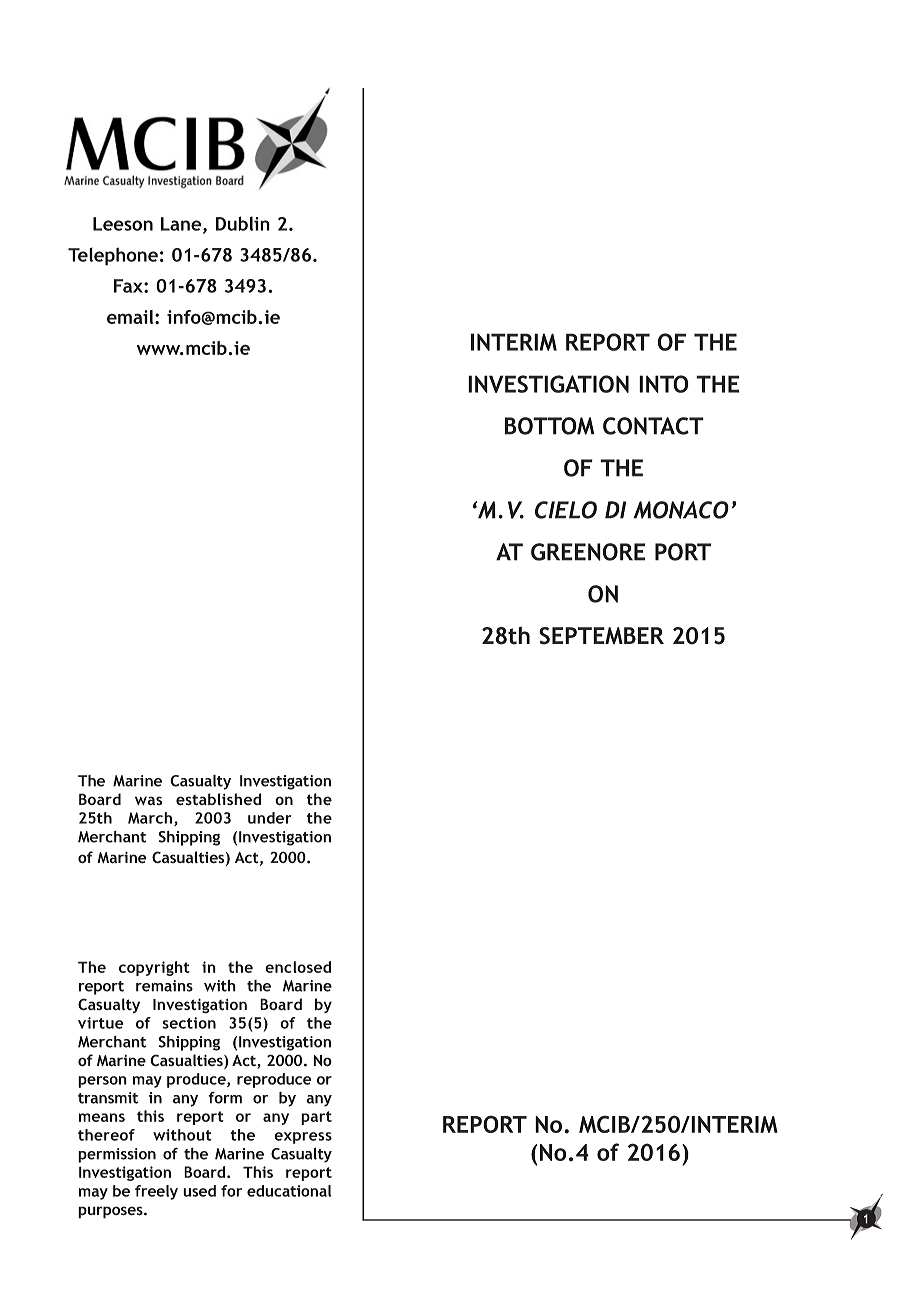 The height and width of the screenshot is (1308, 924). Describe the element at coordinates (151, 819) in the screenshot. I see `March` at that location.
